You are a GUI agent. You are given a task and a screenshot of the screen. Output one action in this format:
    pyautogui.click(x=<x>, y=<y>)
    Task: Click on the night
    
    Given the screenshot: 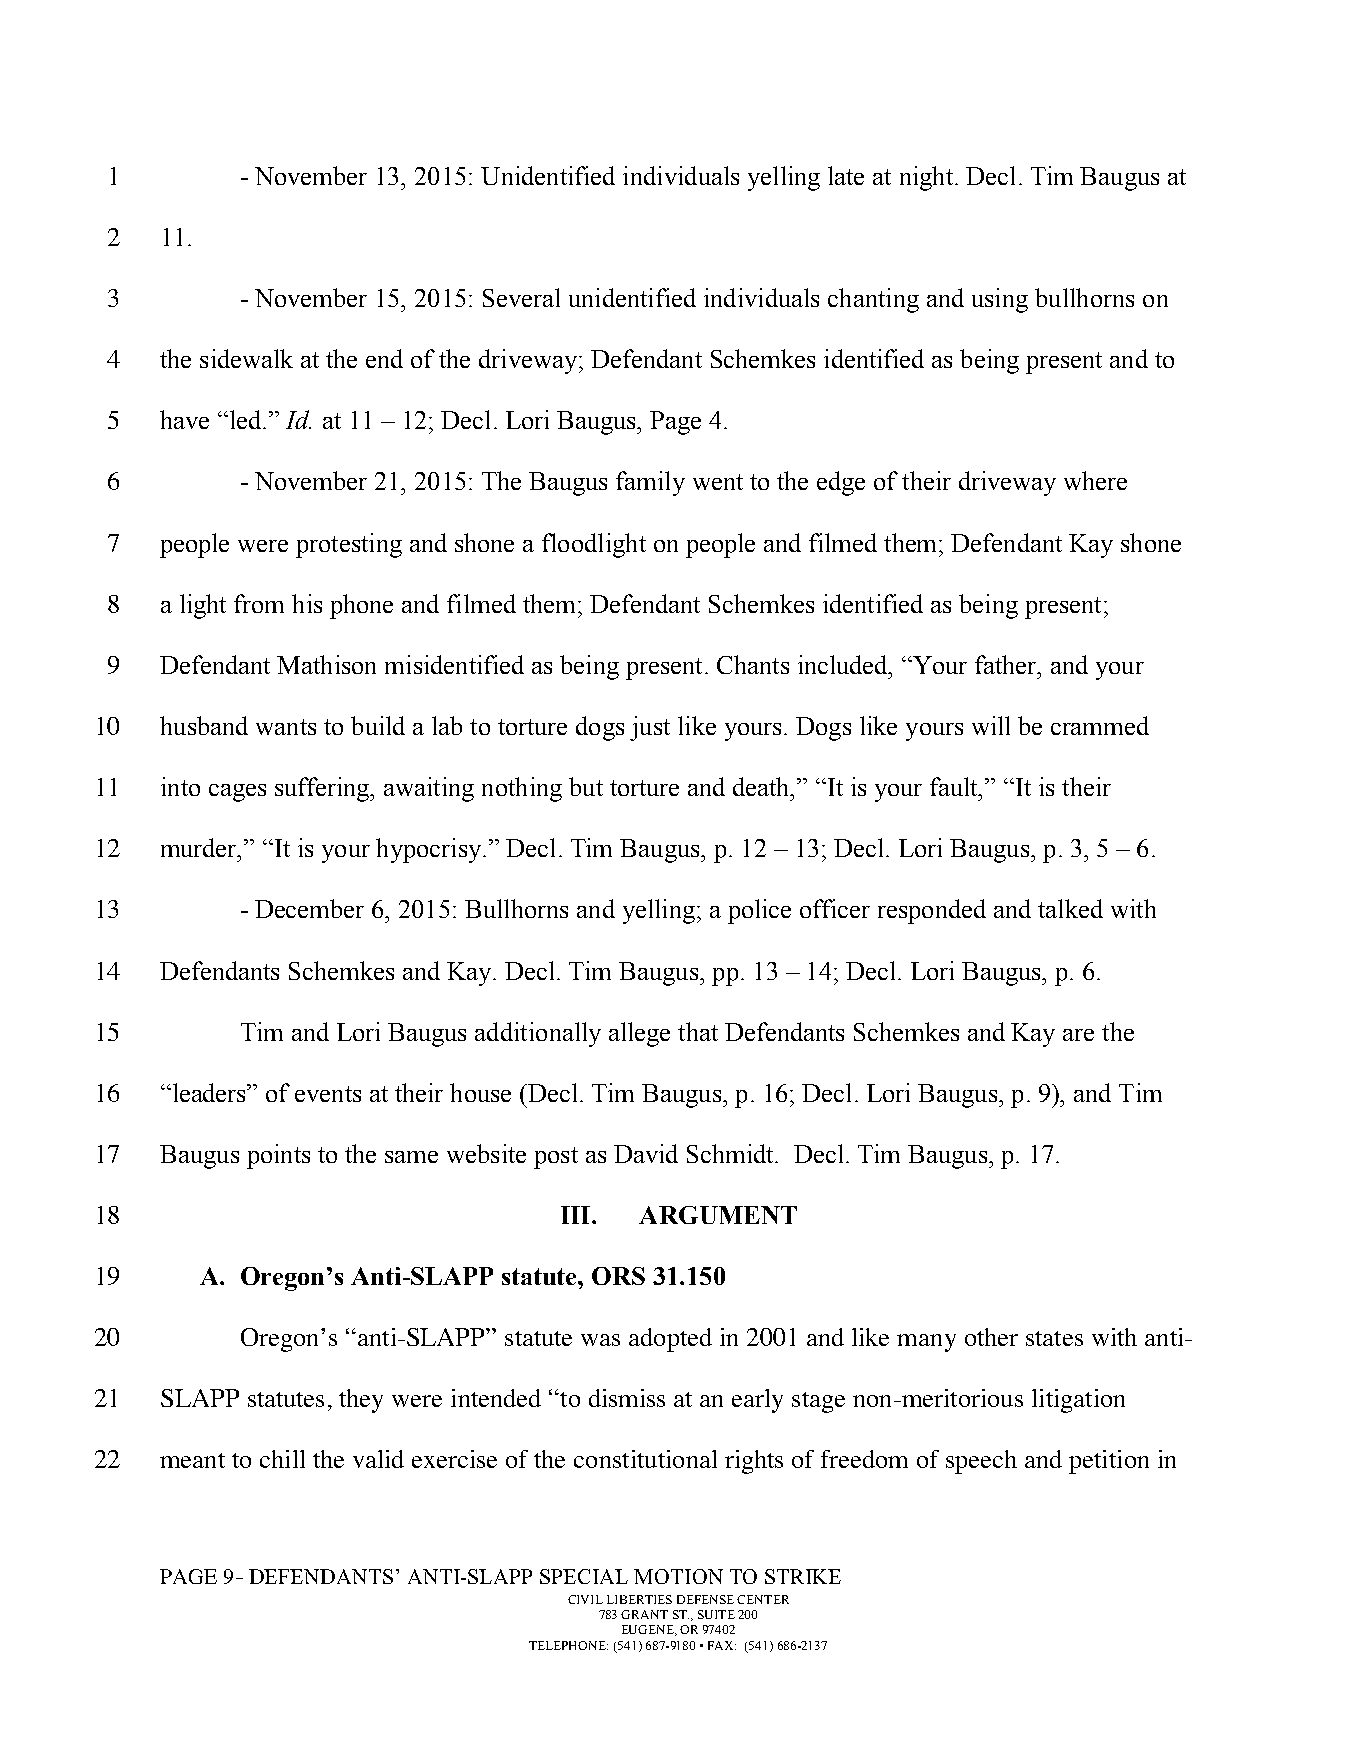 What is the action you would take?
    pyautogui.click(x=928, y=178)
